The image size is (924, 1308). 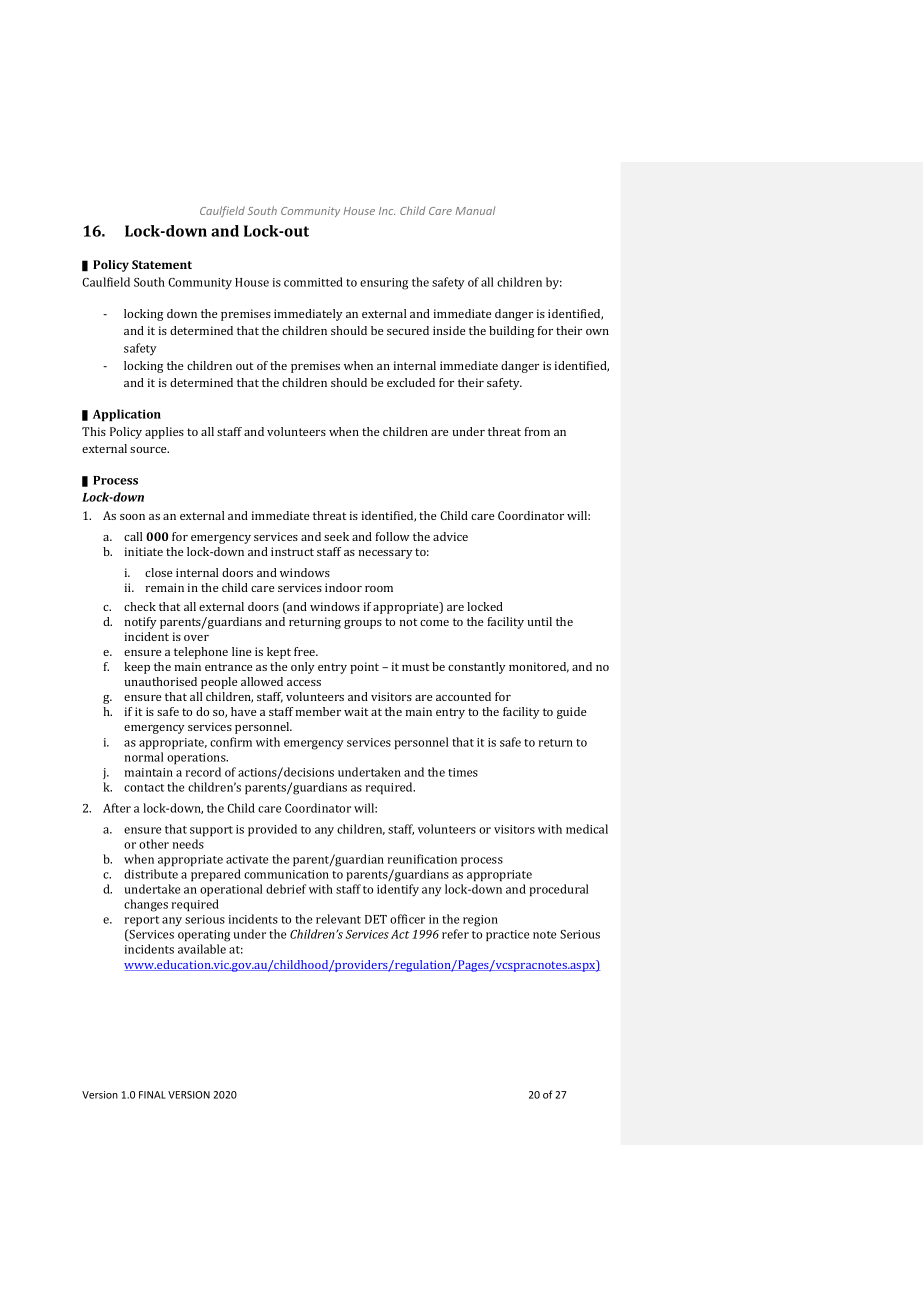 What do you see at coordinates (152, 1095) in the screenshot?
I see `FINAL` at bounding box center [152, 1095].
